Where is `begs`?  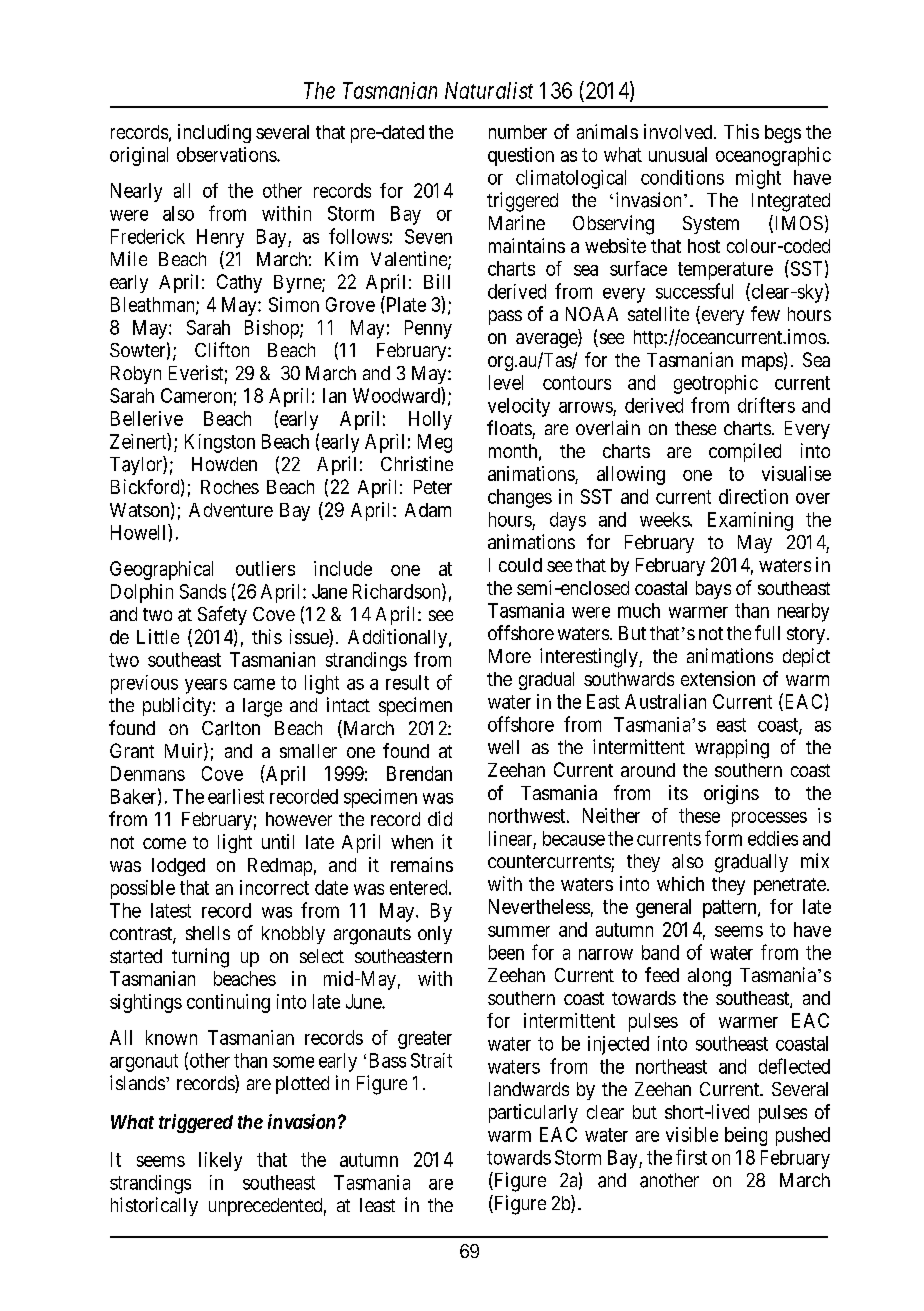 begs is located at coordinates (783, 134).
